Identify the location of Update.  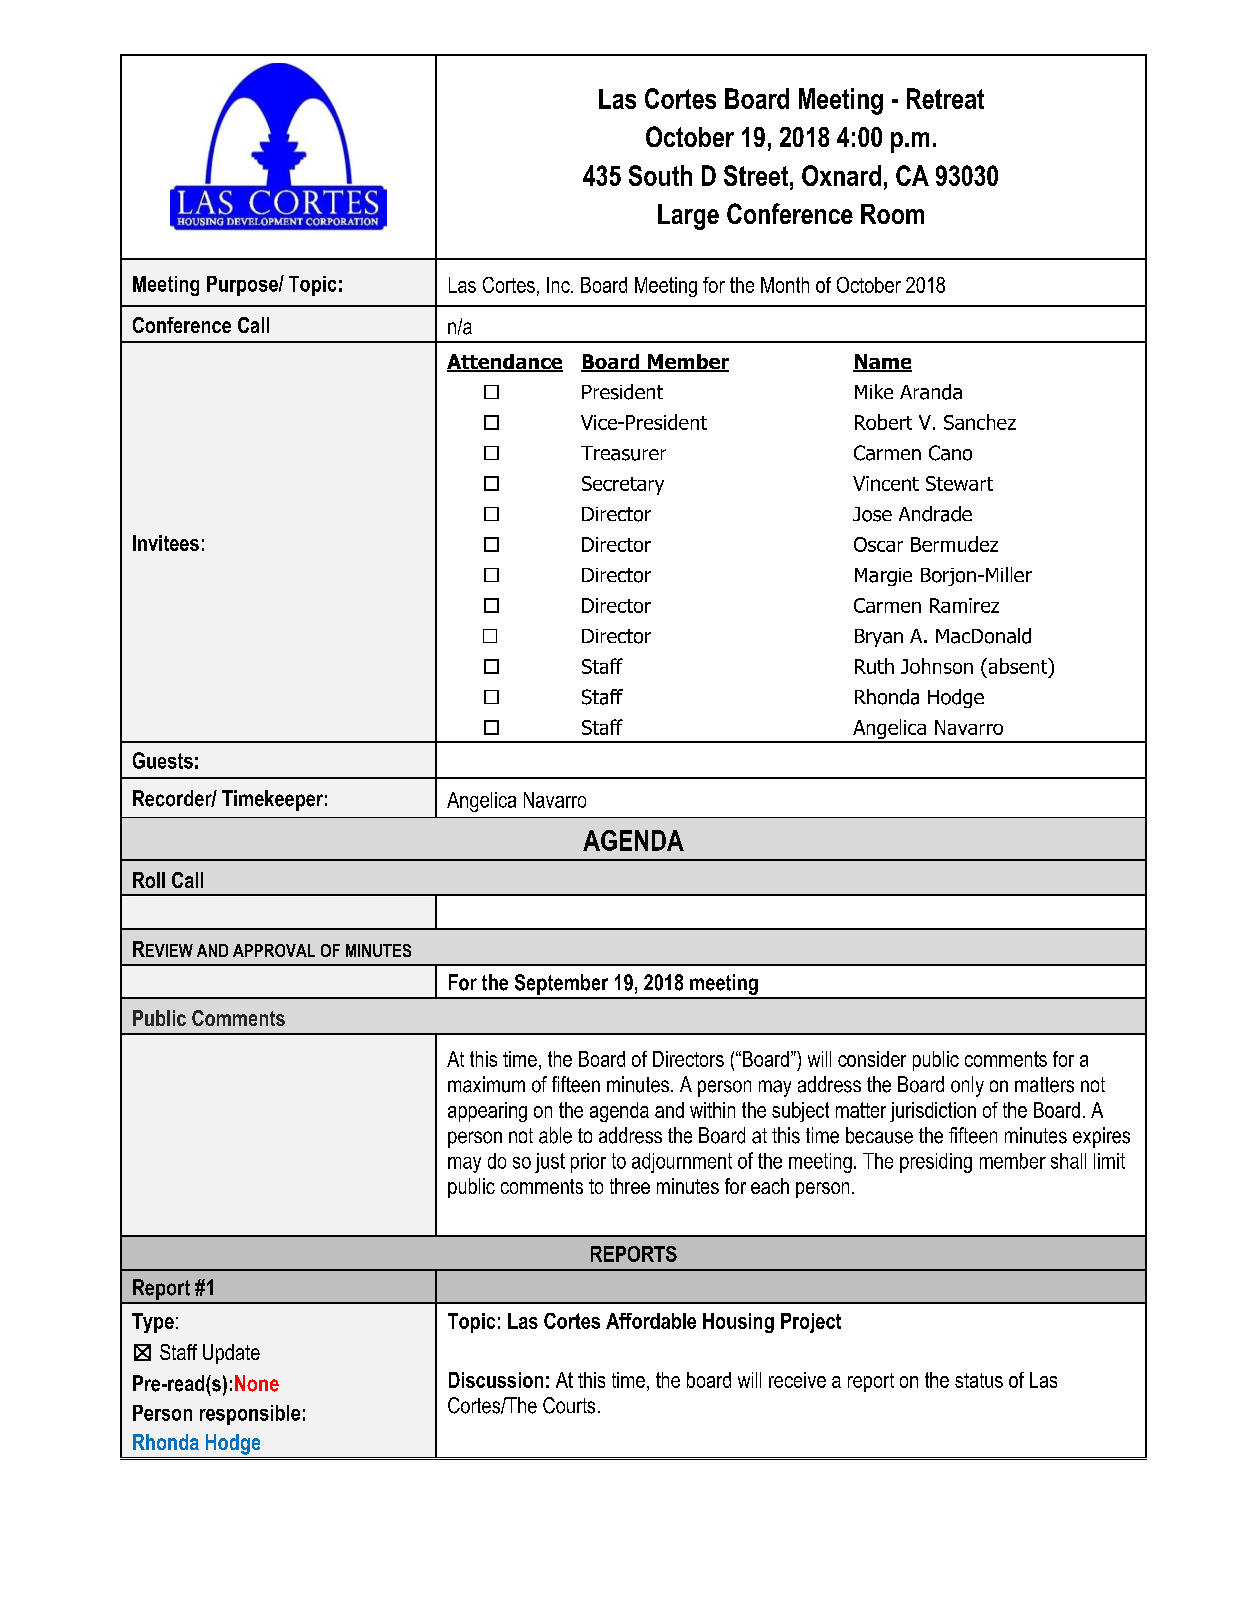
(231, 1354).
